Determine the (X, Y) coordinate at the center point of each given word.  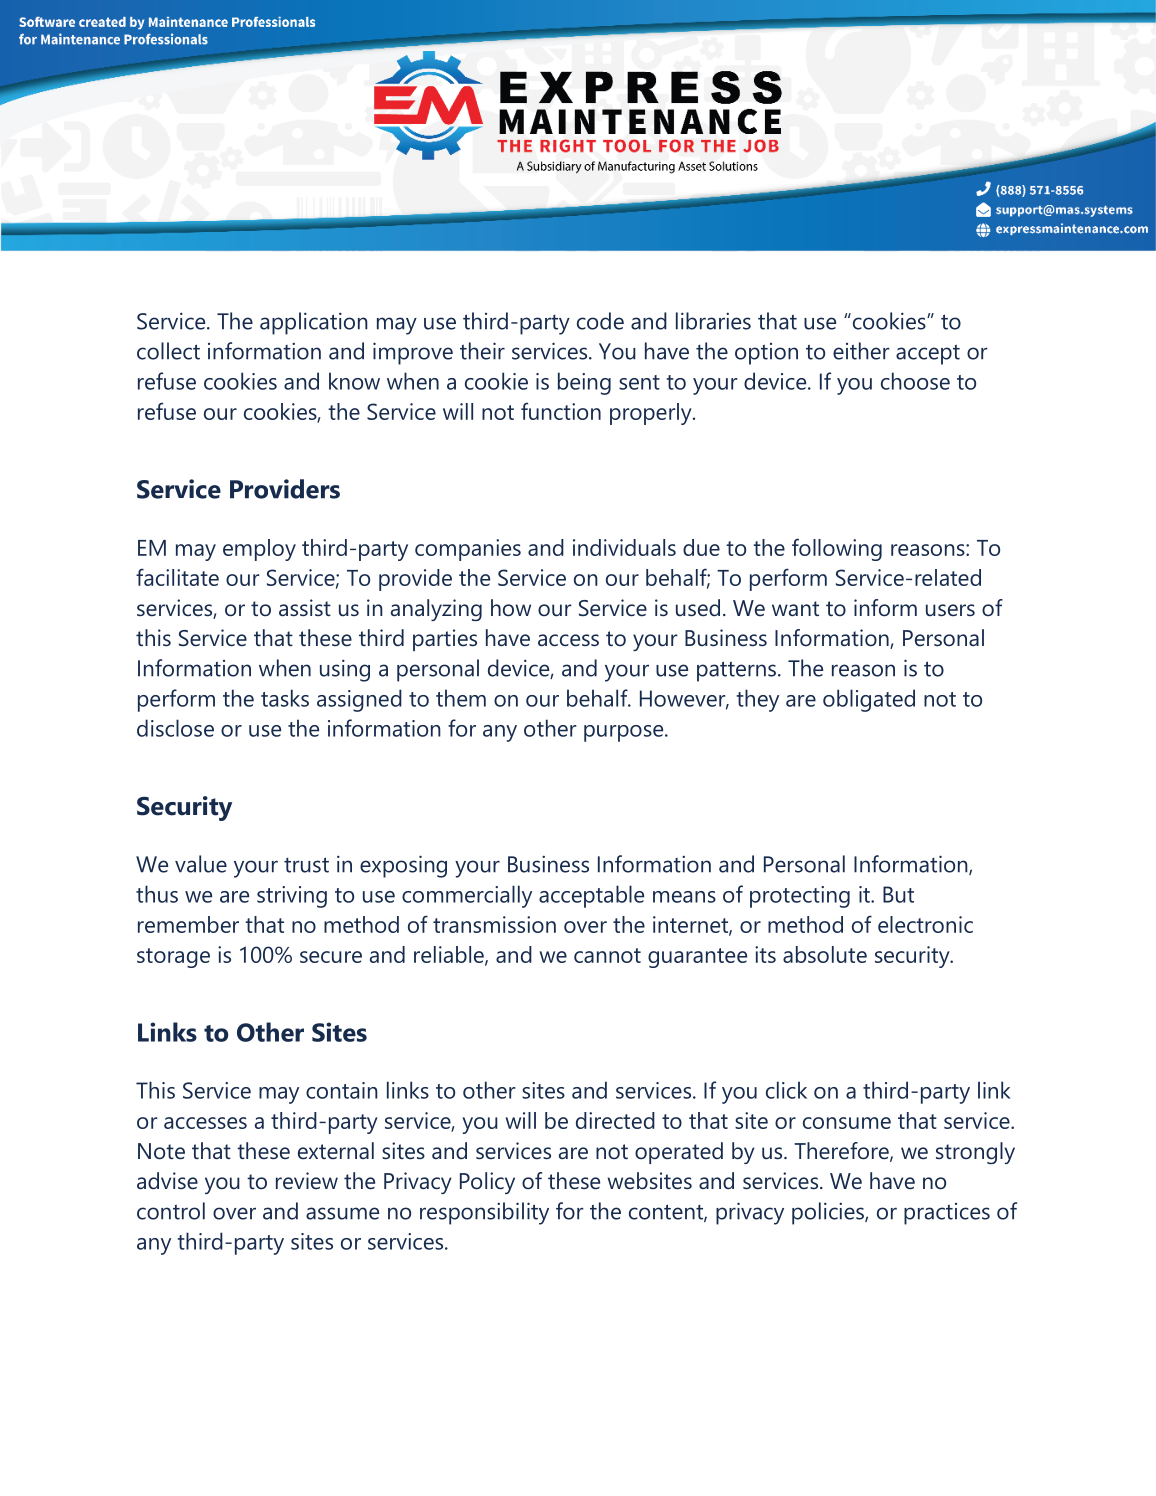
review (307, 1181)
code (600, 321)
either (861, 351)
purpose (625, 733)
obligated (869, 700)
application (314, 323)
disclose (175, 728)
